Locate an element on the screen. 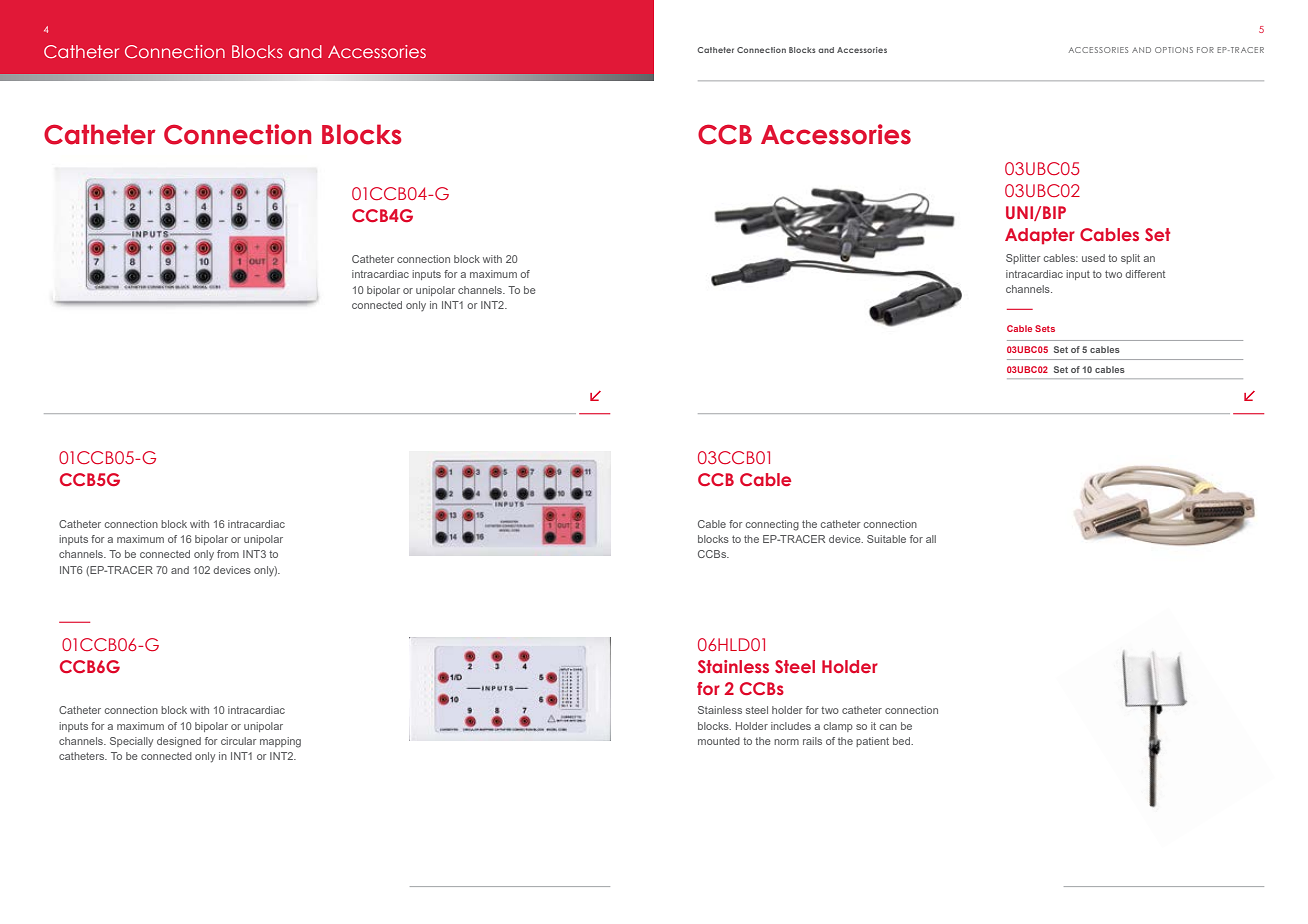  circular is located at coordinates (238, 741).
